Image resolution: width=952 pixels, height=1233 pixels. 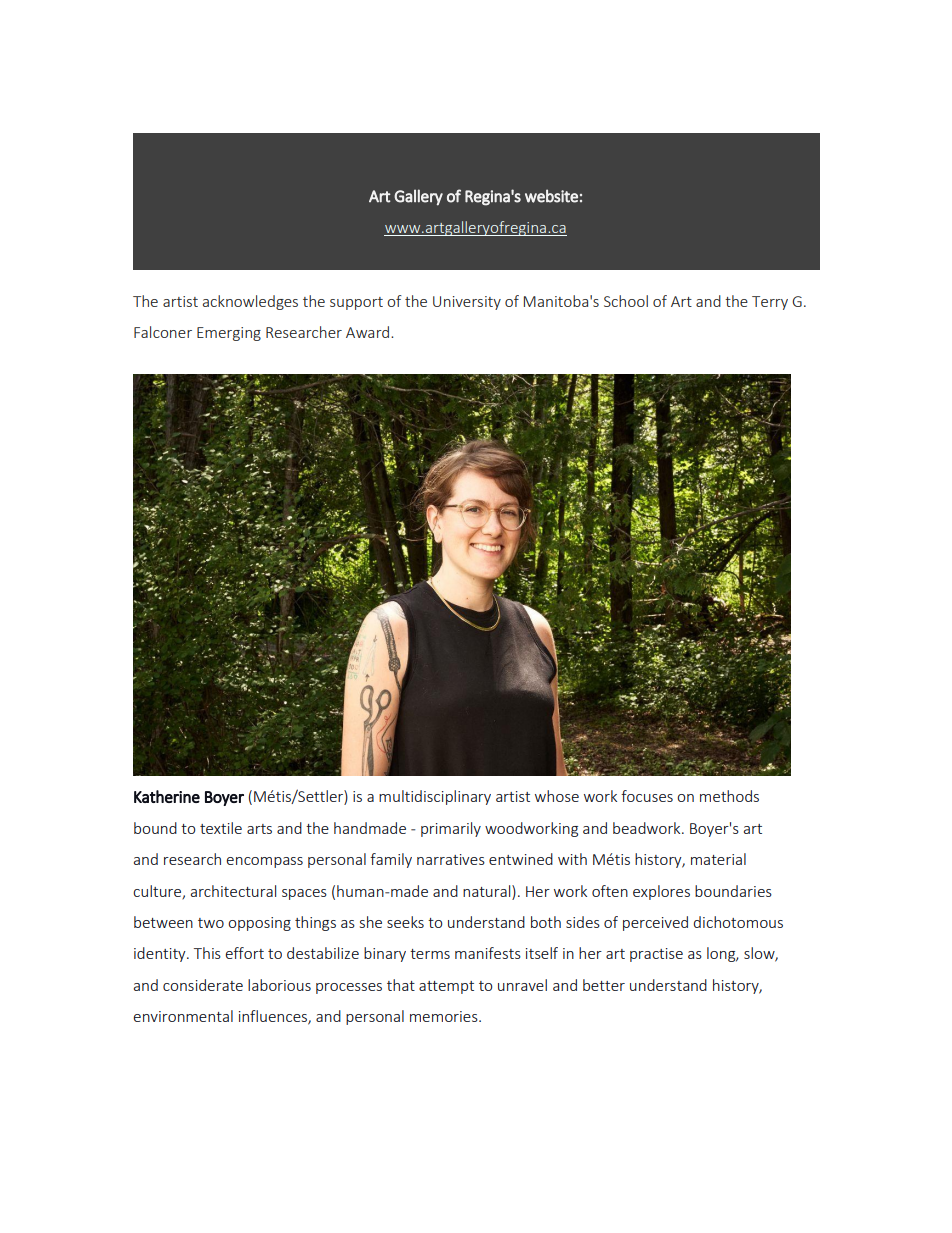 What do you see at coordinates (221, 828) in the document?
I see `textile` at bounding box center [221, 828].
